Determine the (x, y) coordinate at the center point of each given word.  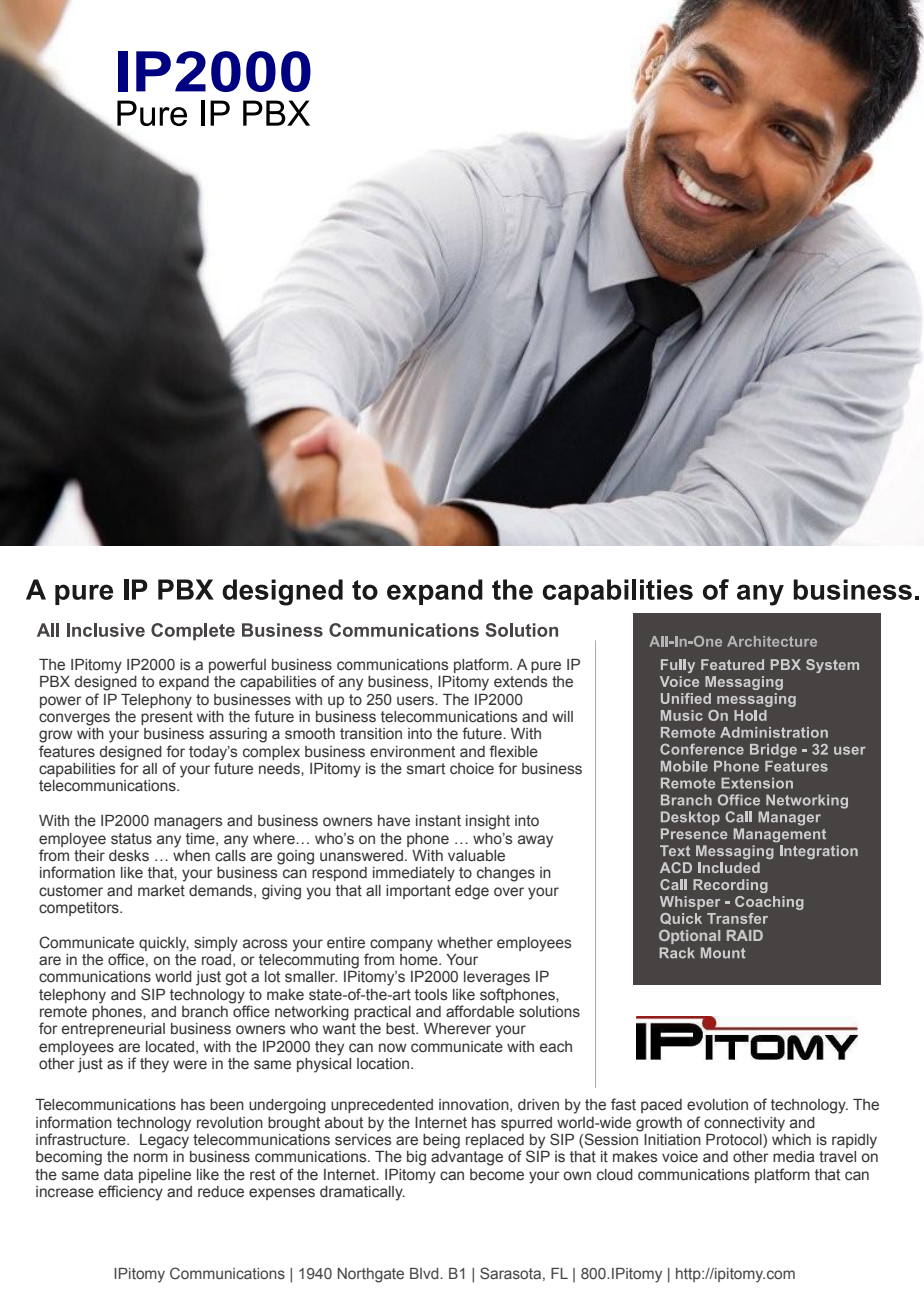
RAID (745, 935)
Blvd (425, 1273)
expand (184, 683)
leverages (497, 978)
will (562, 716)
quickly (164, 944)
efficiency (131, 1193)
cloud (615, 1175)
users (416, 701)
